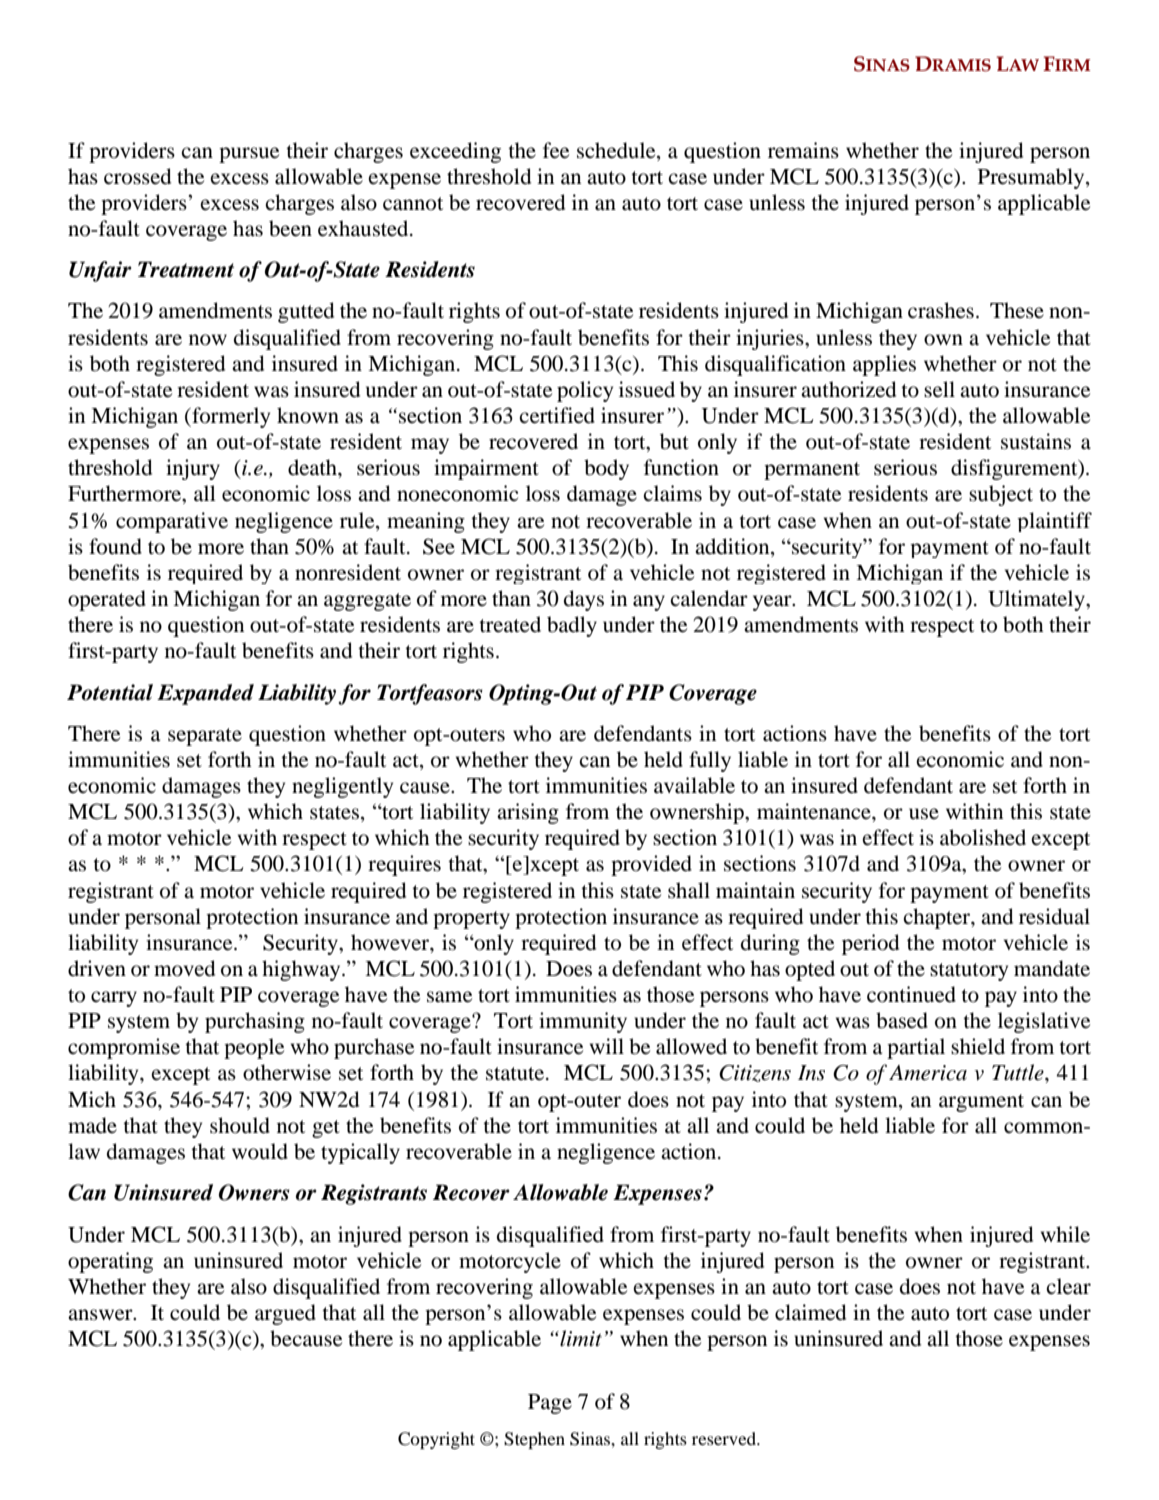 The height and width of the screenshot is (1500, 1159). I want to click on Presumably, so click(1032, 178).
